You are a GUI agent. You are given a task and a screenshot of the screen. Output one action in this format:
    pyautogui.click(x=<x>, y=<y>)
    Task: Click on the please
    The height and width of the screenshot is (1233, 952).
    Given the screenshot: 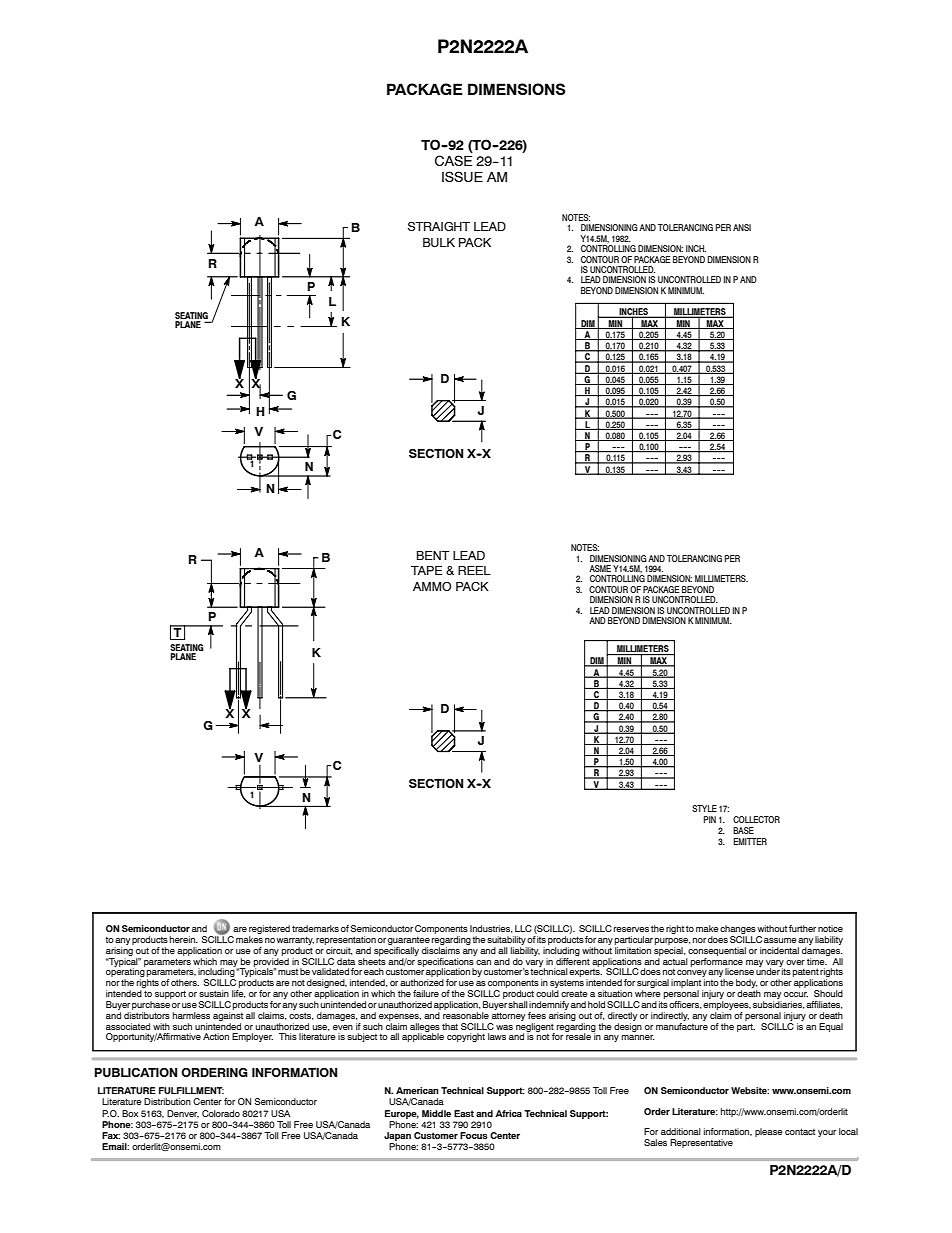 What is the action you would take?
    pyautogui.click(x=769, y=1132)
